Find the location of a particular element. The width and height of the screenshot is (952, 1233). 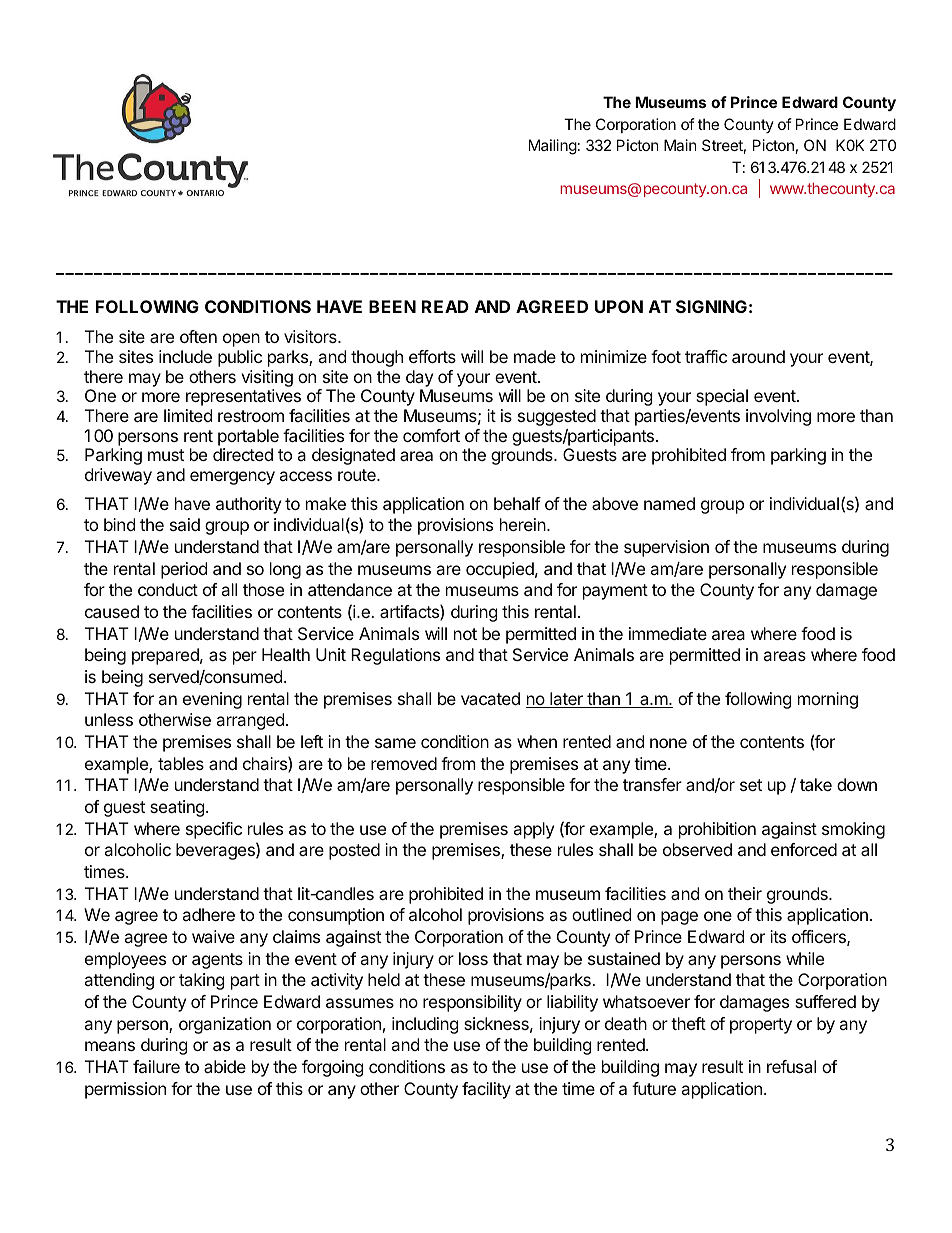

apply is located at coordinates (533, 830).
